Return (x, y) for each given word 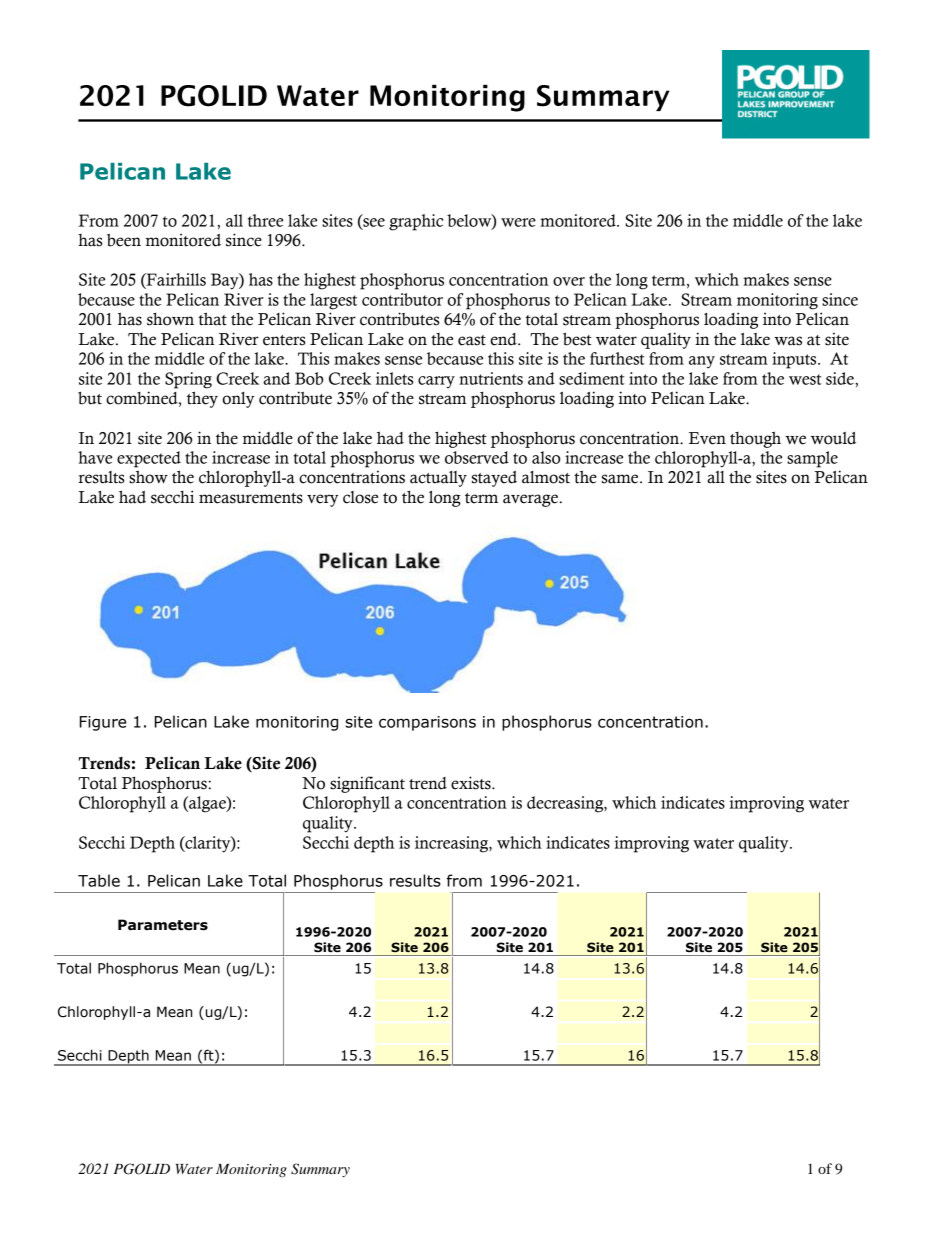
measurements (251, 498)
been (124, 240)
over (569, 281)
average (530, 500)
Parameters (163, 925)
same (621, 479)
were (518, 222)
